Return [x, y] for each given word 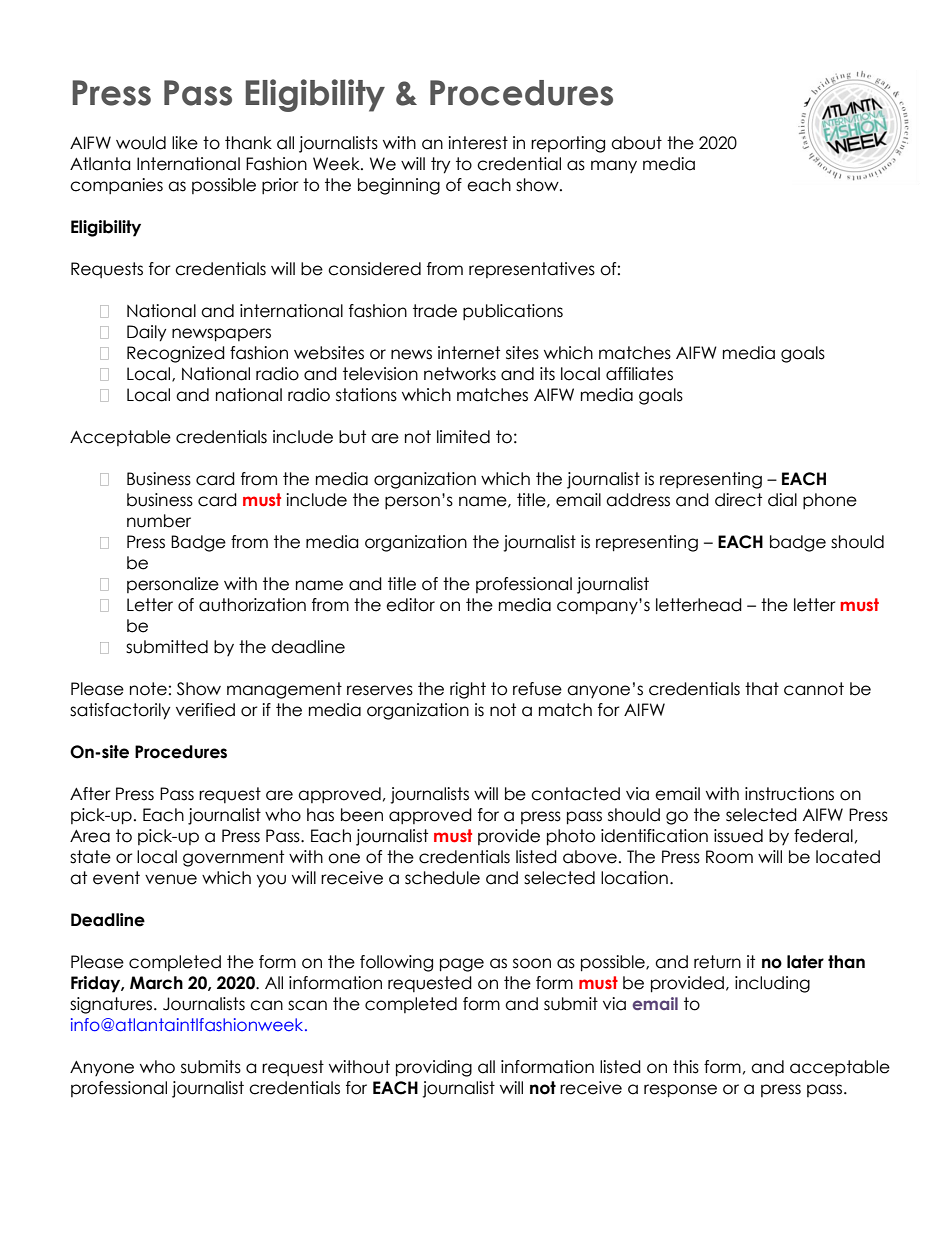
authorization [252, 605]
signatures [112, 1005]
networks [460, 374]
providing [434, 1068]
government [233, 858]
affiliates [639, 374]
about [636, 143]
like [185, 143]
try [441, 165]
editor [410, 605]
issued [738, 836]
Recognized [176, 354]
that [762, 689]
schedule [442, 878]
